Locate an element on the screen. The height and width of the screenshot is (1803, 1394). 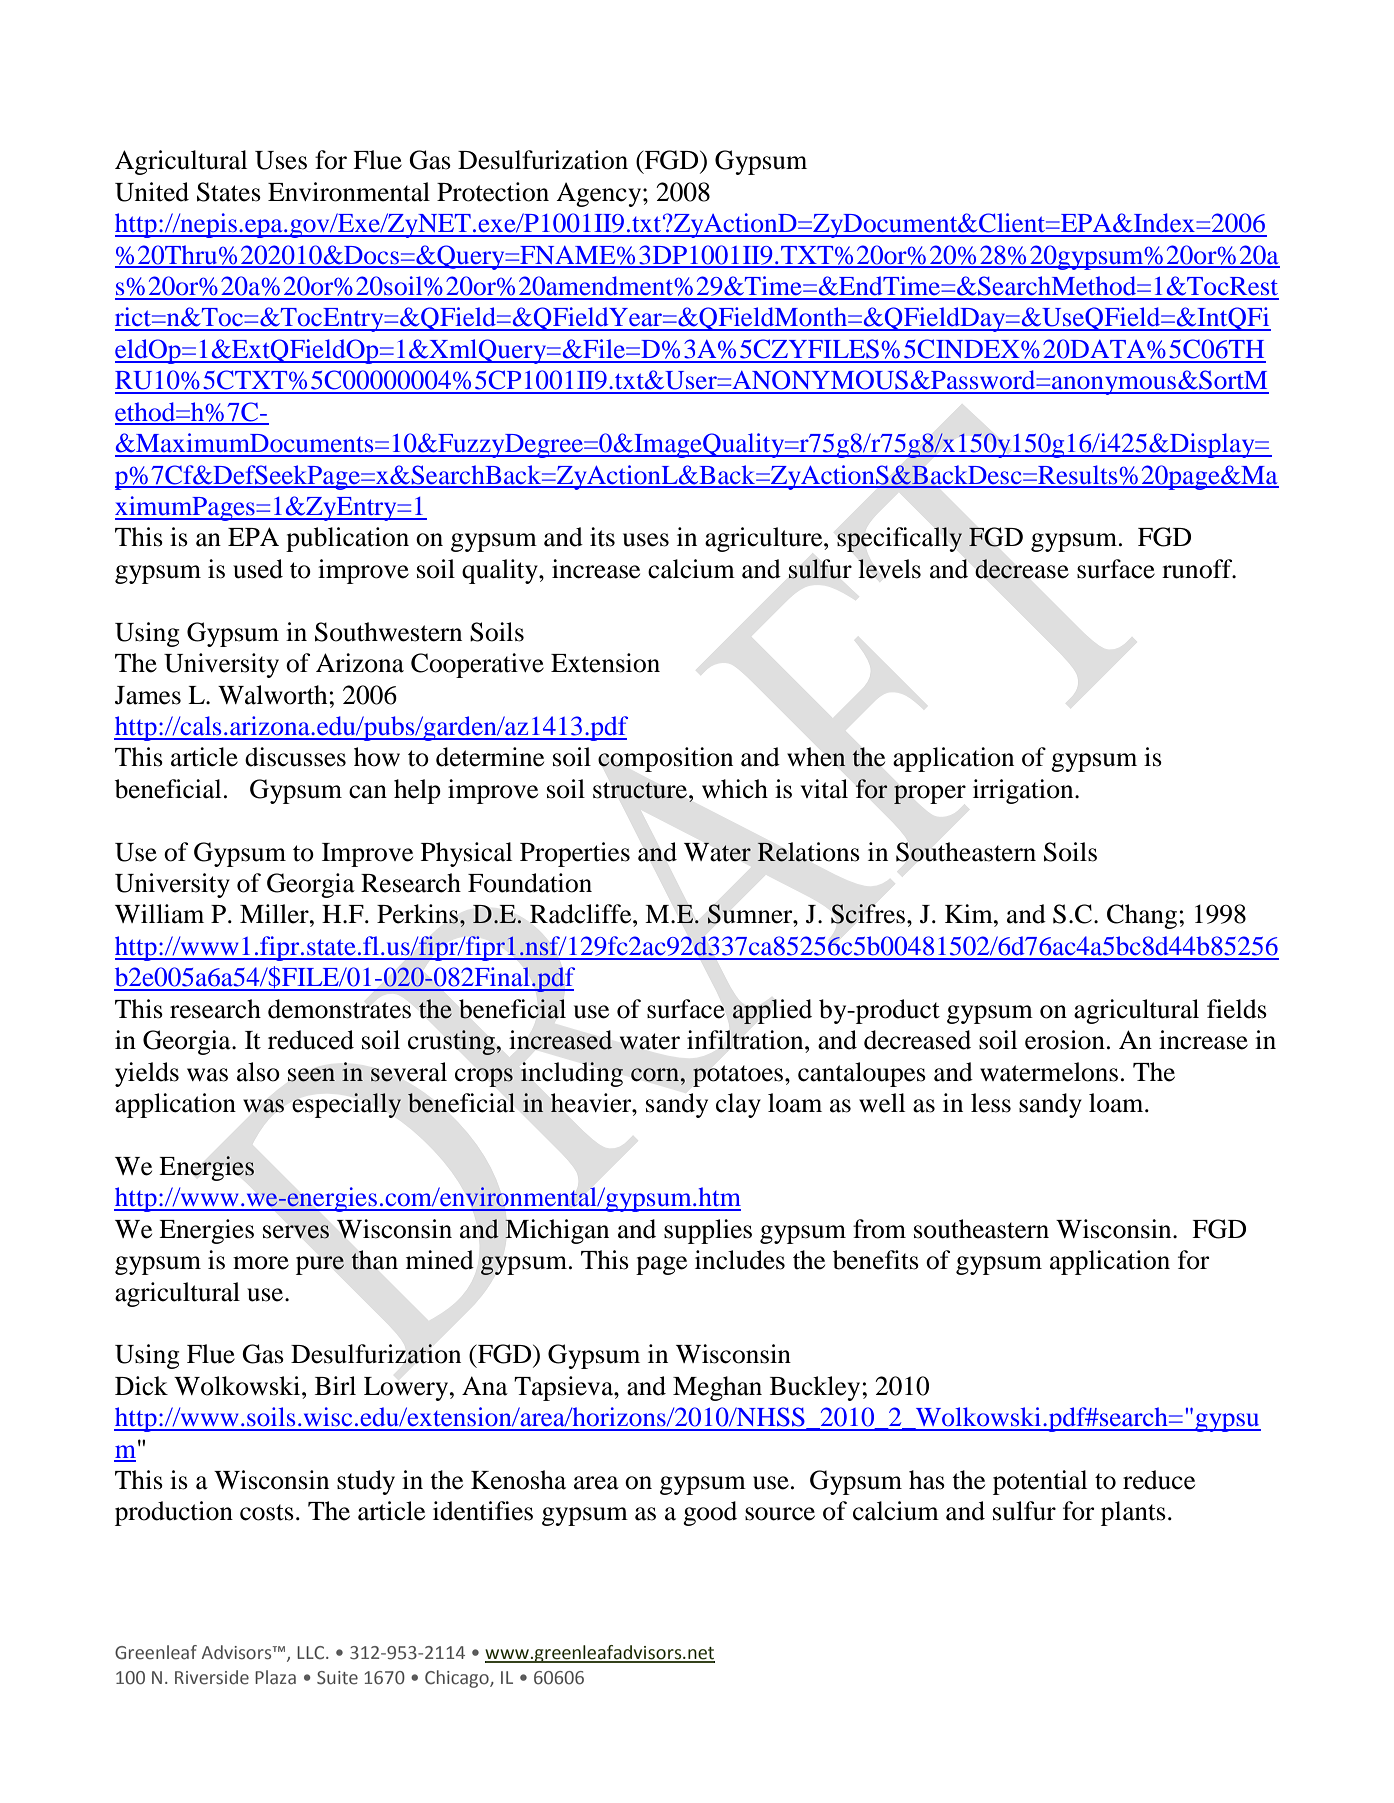
discusses is located at coordinates (295, 757).
